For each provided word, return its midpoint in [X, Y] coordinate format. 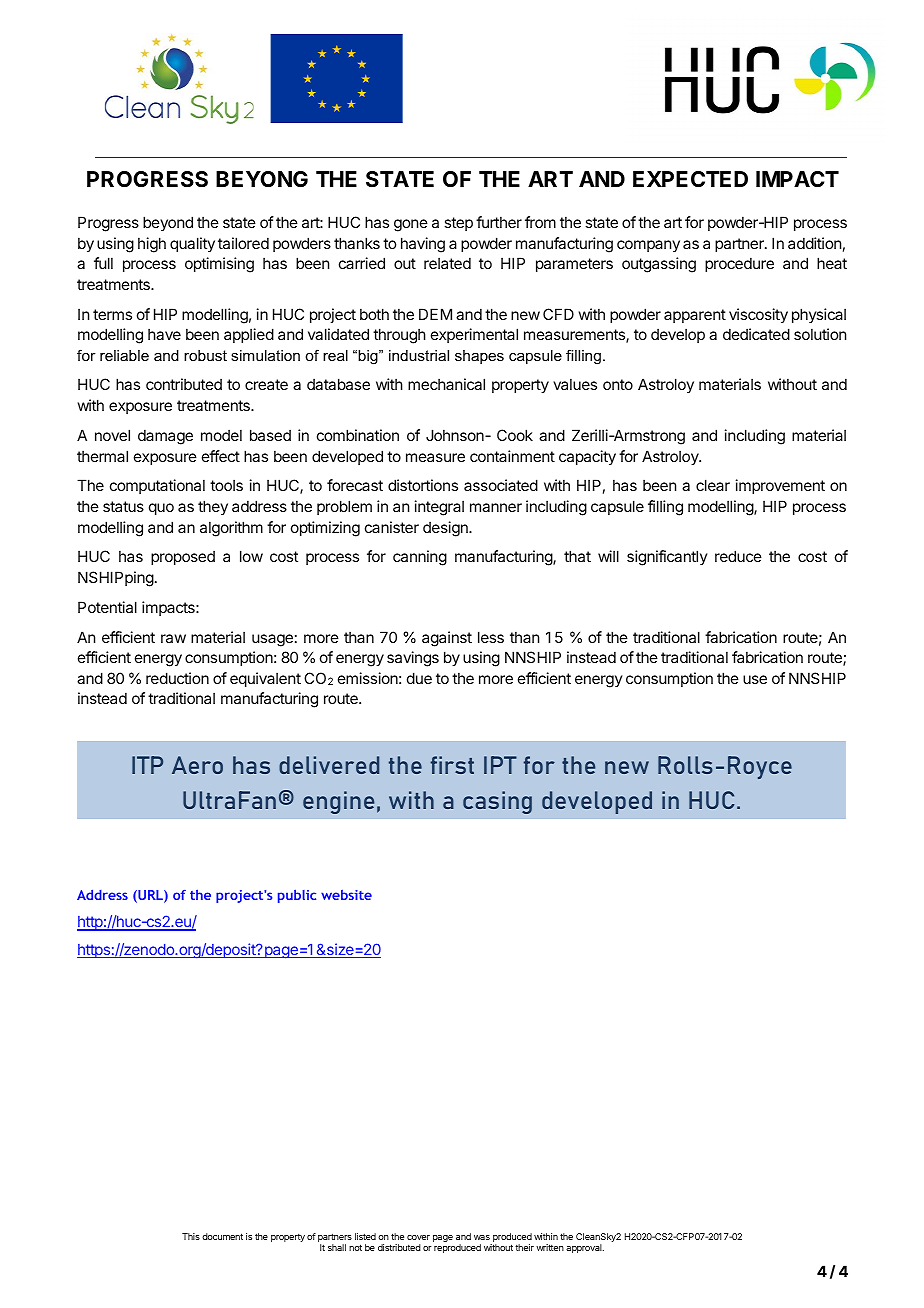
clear [713, 485]
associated [501, 485]
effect [221, 456]
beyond [168, 223]
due [419, 678]
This [191, 1236]
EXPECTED [690, 179]
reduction [177, 678]
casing [497, 802]
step [458, 224]
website [346, 895]
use [755, 679]
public [297, 896]
